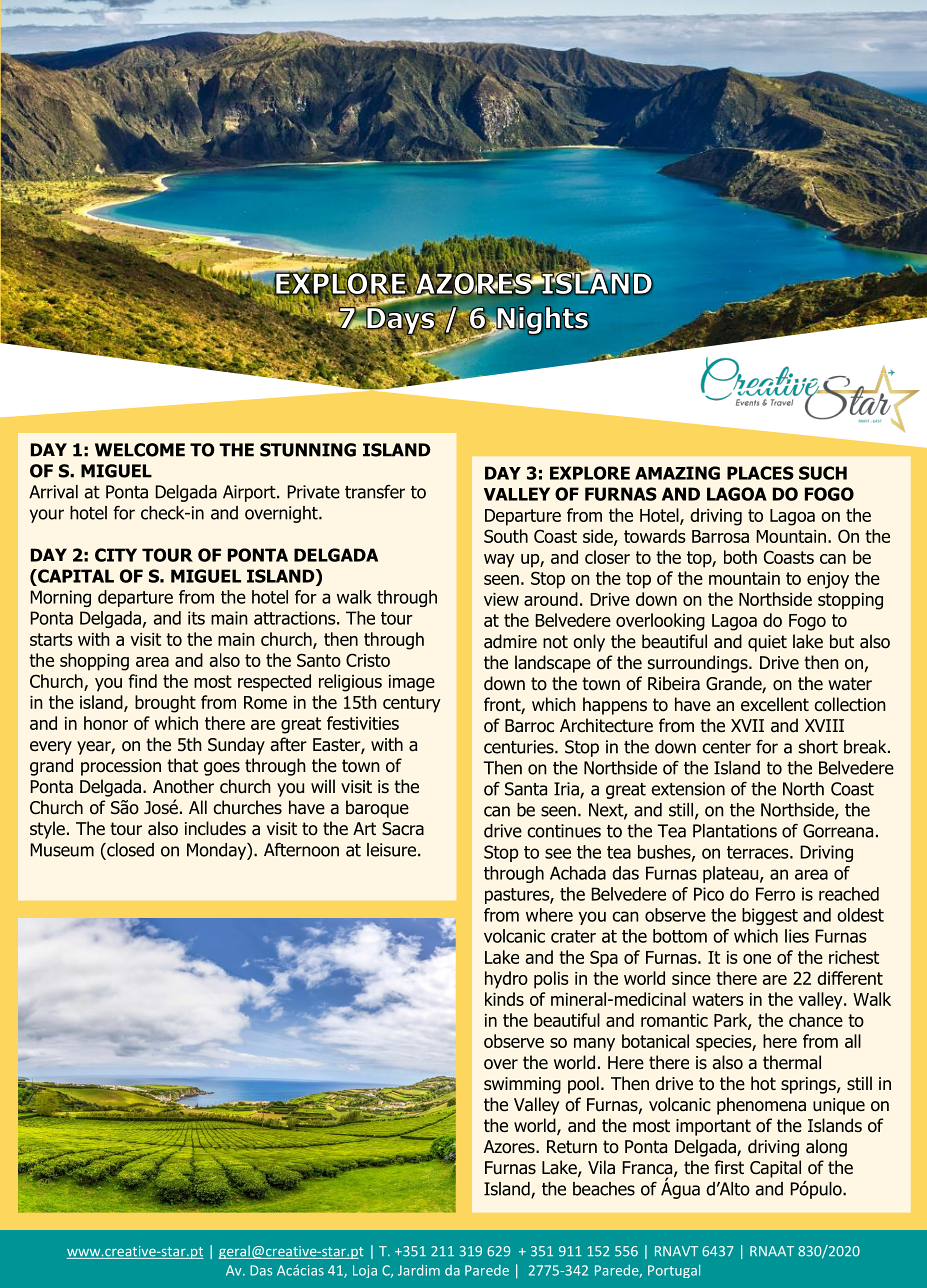 Image resolution: width=927 pixels, height=1288 pixels. What do you see at coordinates (760, 473) in the screenshot?
I see `PLACES` at bounding box center [760, 473].
